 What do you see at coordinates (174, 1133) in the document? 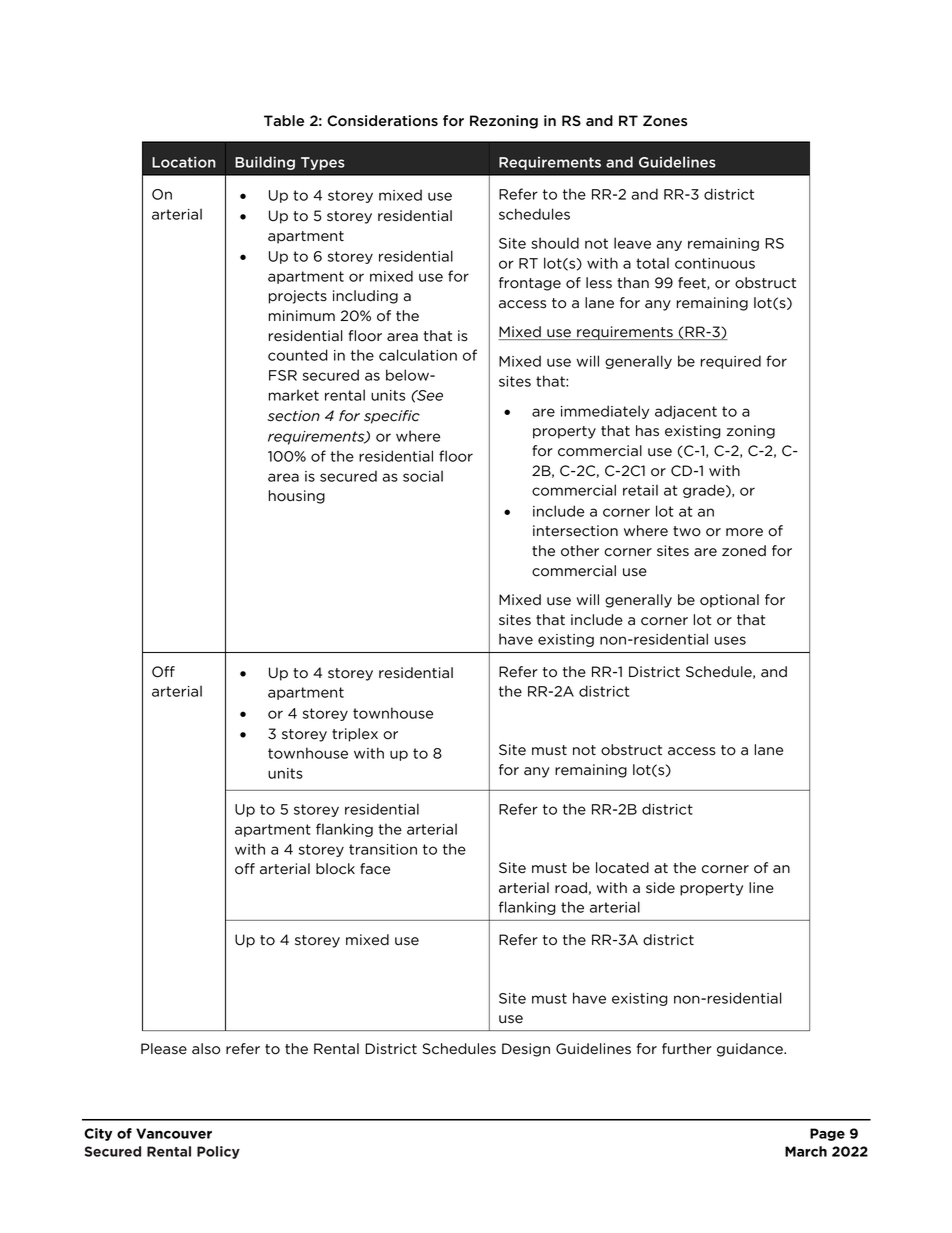
I see `Vancouver` at bounding box center [174, 1133].
